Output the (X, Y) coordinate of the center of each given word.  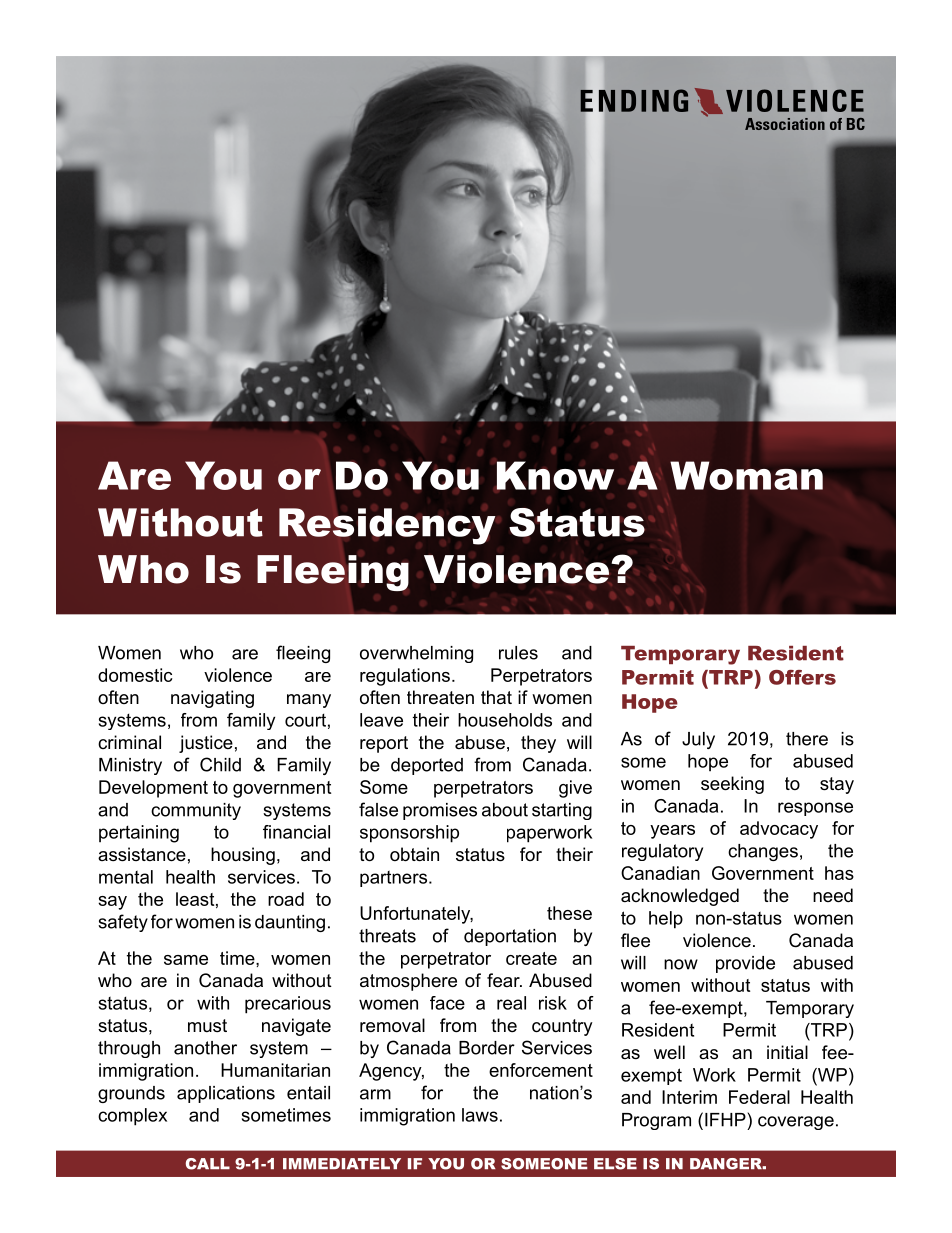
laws (480, 1115)
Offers (802, 677)
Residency (387, 526)
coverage (796, 1123)
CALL (208, 1164)
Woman (746, 475)
